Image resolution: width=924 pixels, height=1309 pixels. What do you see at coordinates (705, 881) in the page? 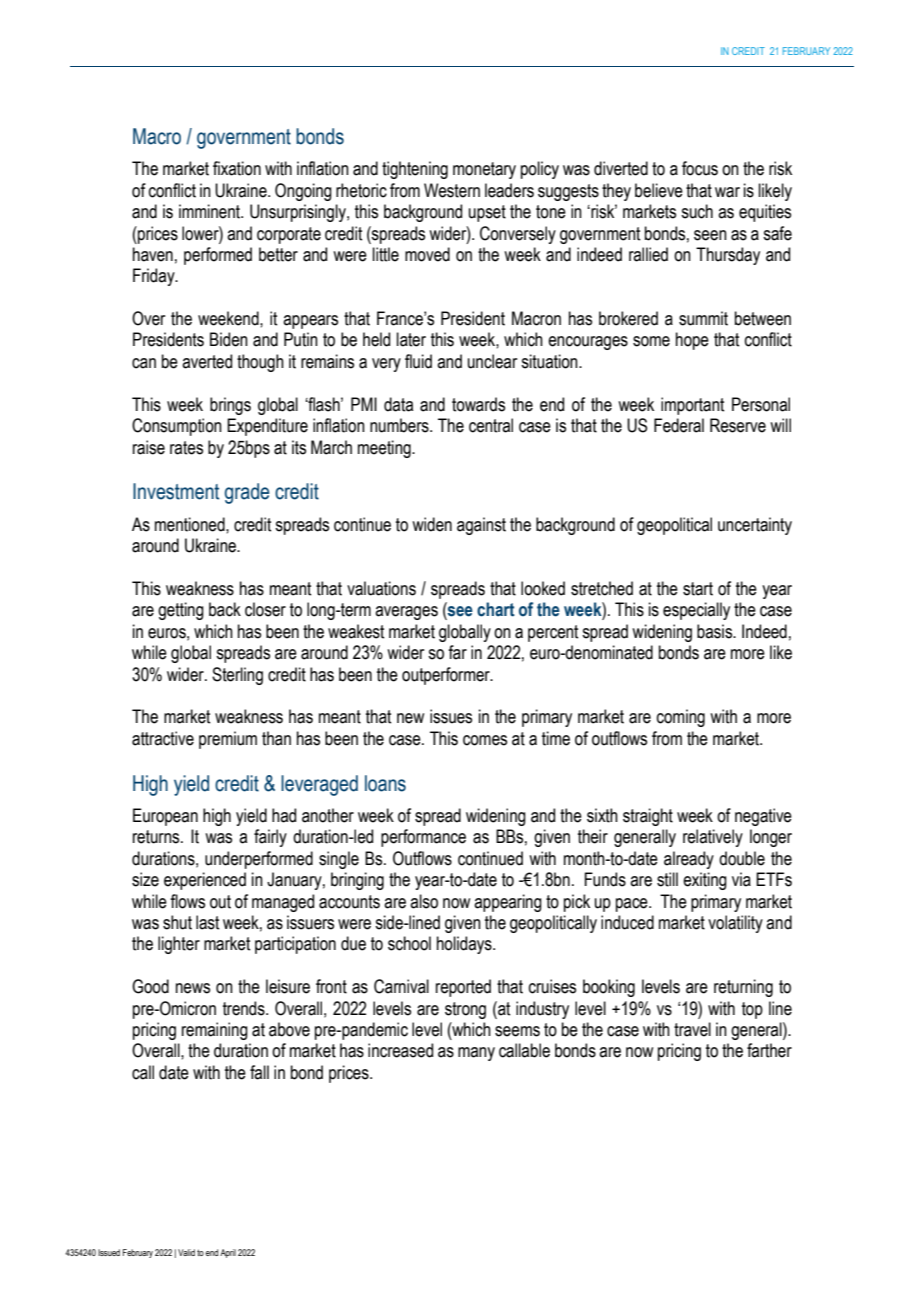
I see `exiting` at bounding box center [705, 881].
